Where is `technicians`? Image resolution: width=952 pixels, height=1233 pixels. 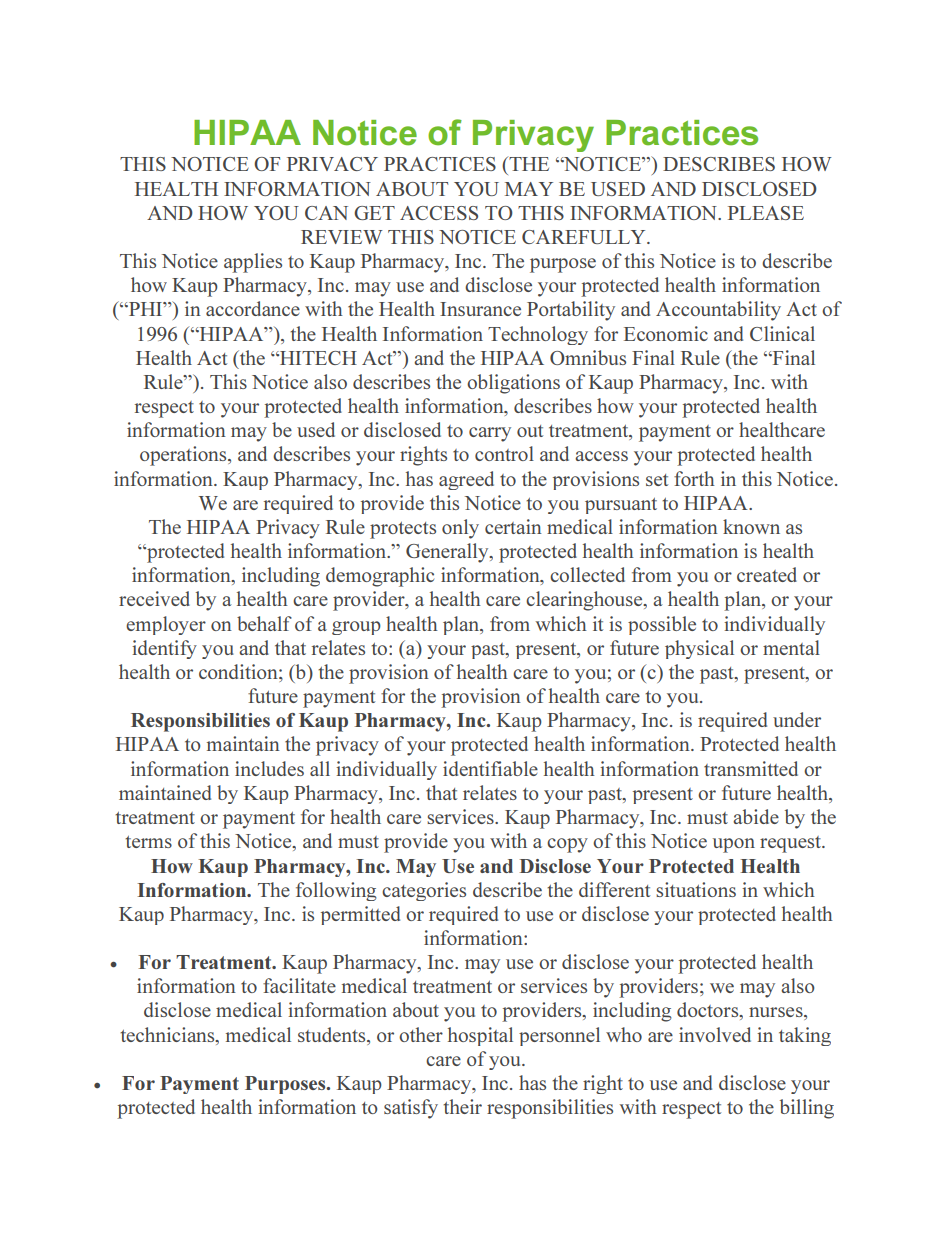 technicians is located at coordinates (168, 1034).
